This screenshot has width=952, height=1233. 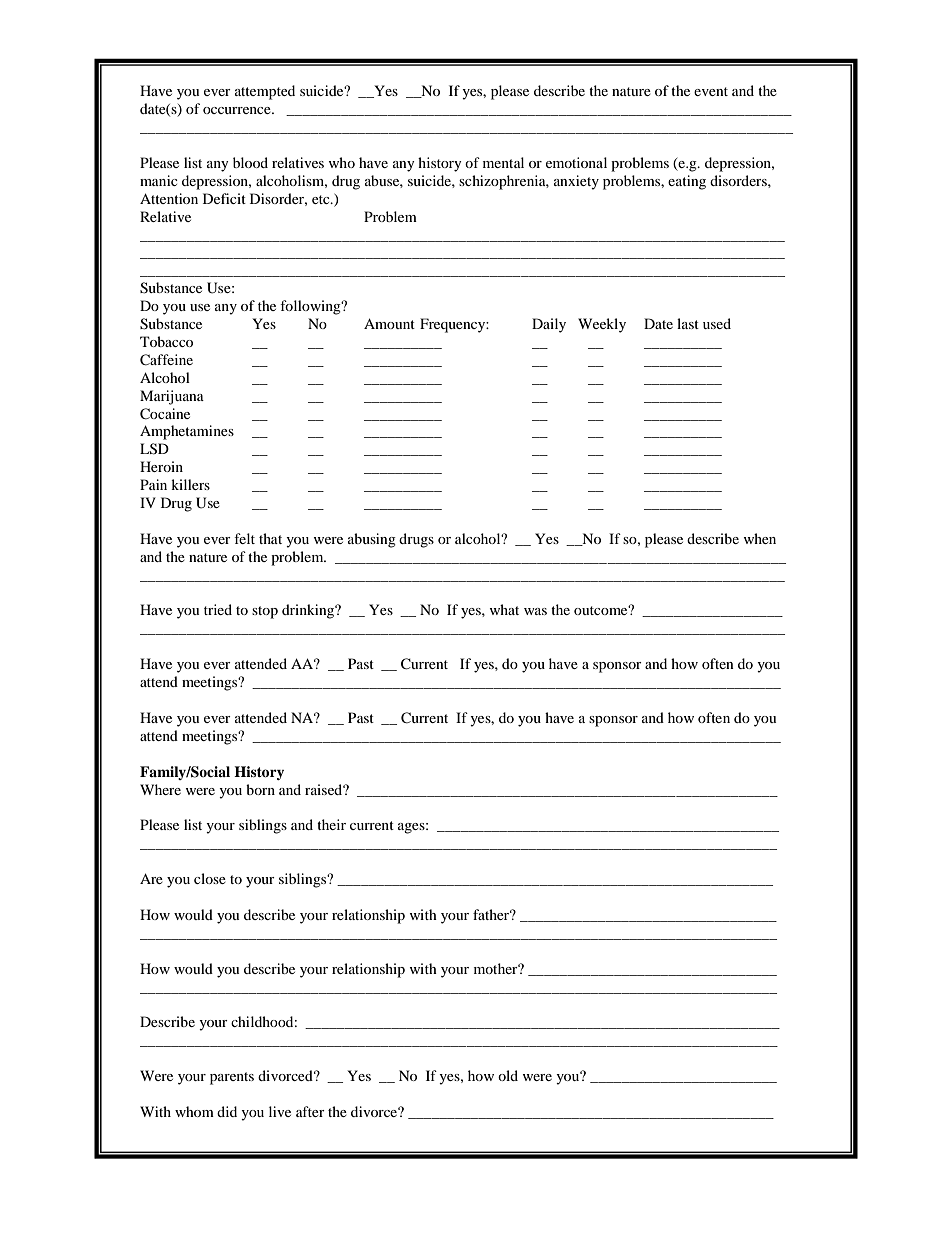 What do you see at coordinates (711, 91) in the screenshot?
I see `event` at bounding box center [711, 91].
